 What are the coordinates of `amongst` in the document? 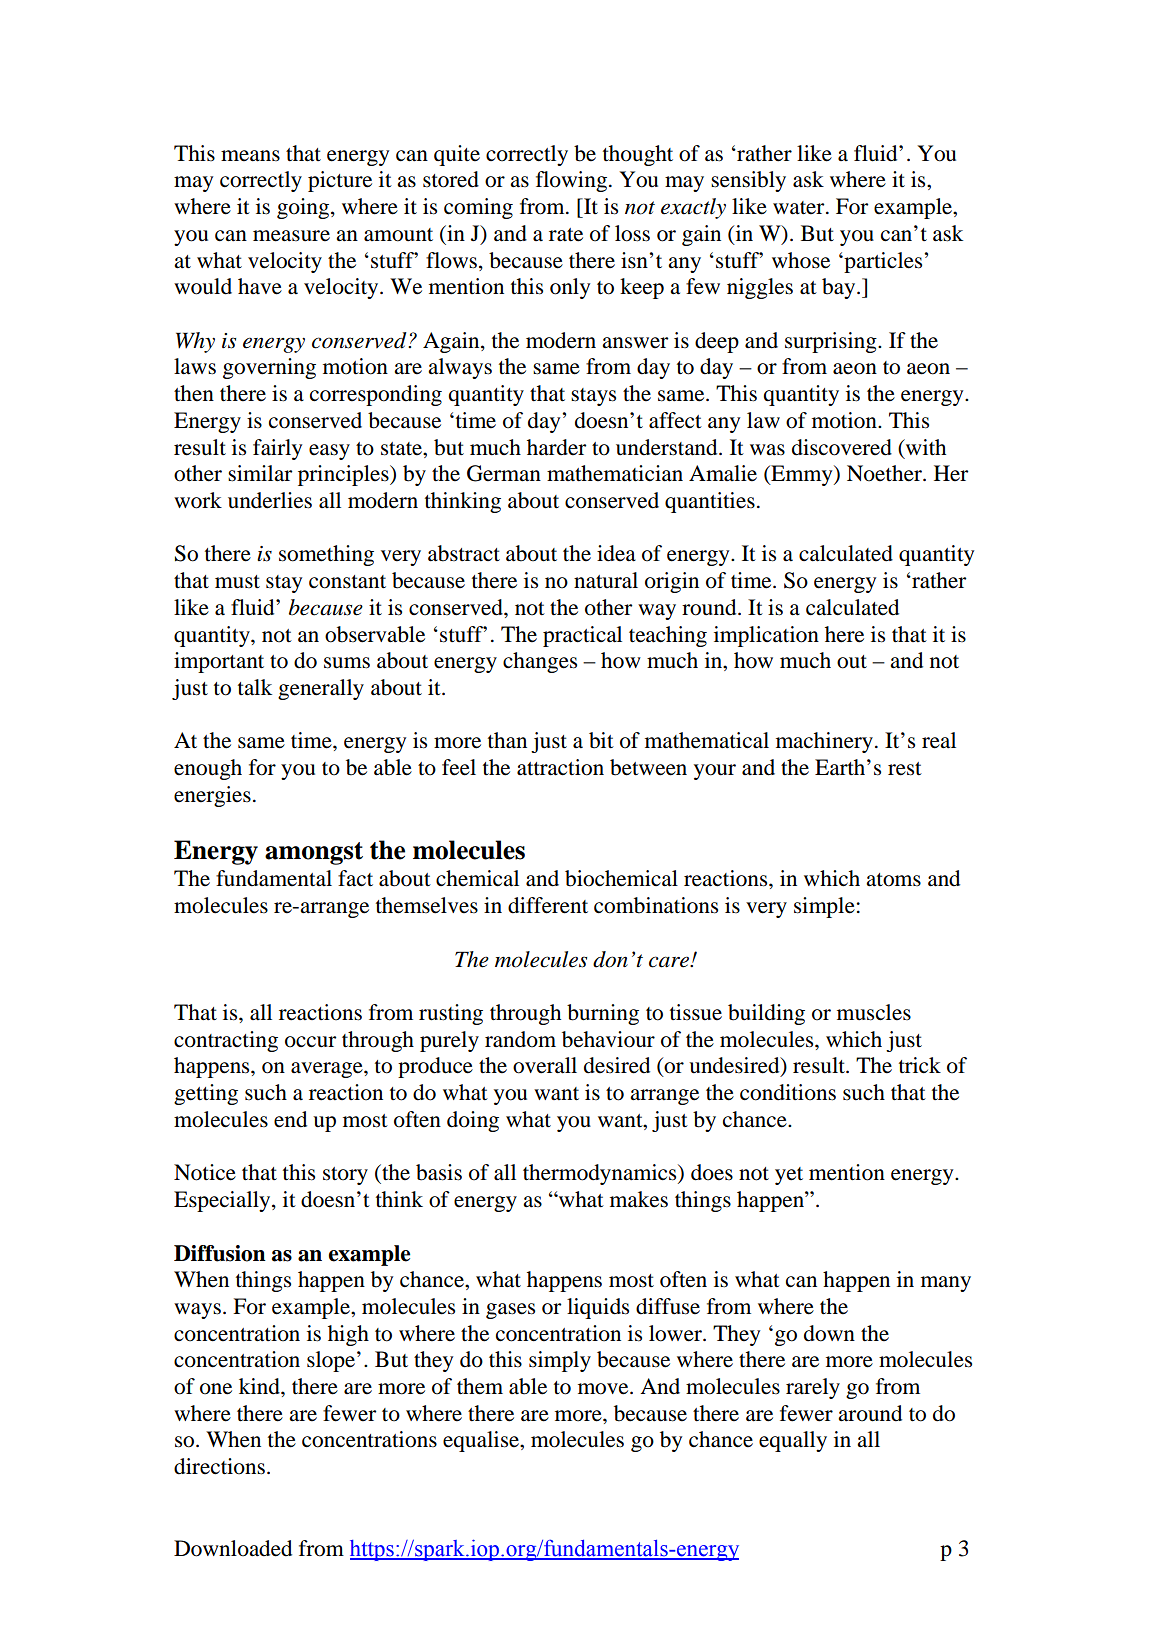 It's located at (314, 853).
